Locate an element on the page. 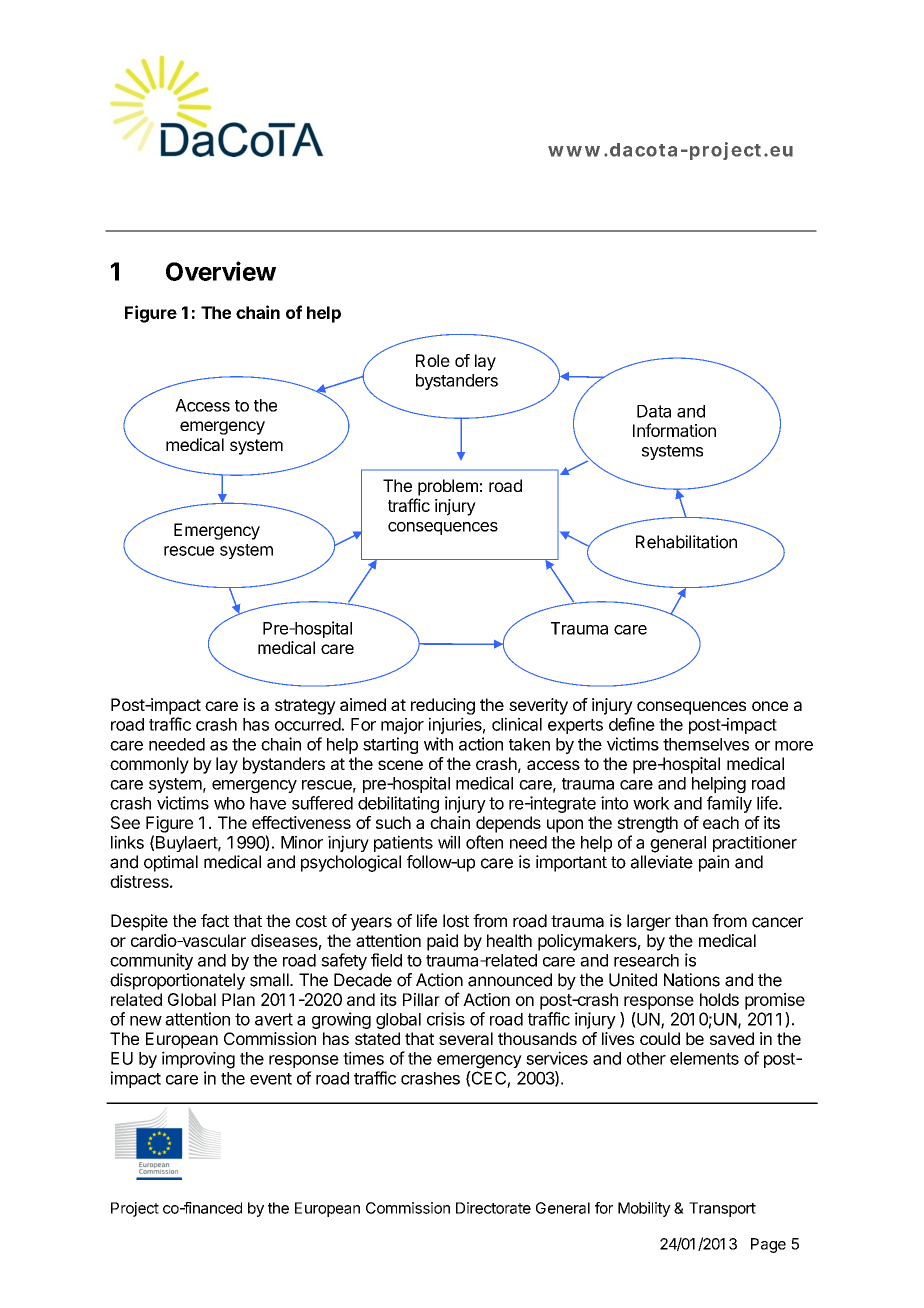  Data is located at coordinates (654, 411).
